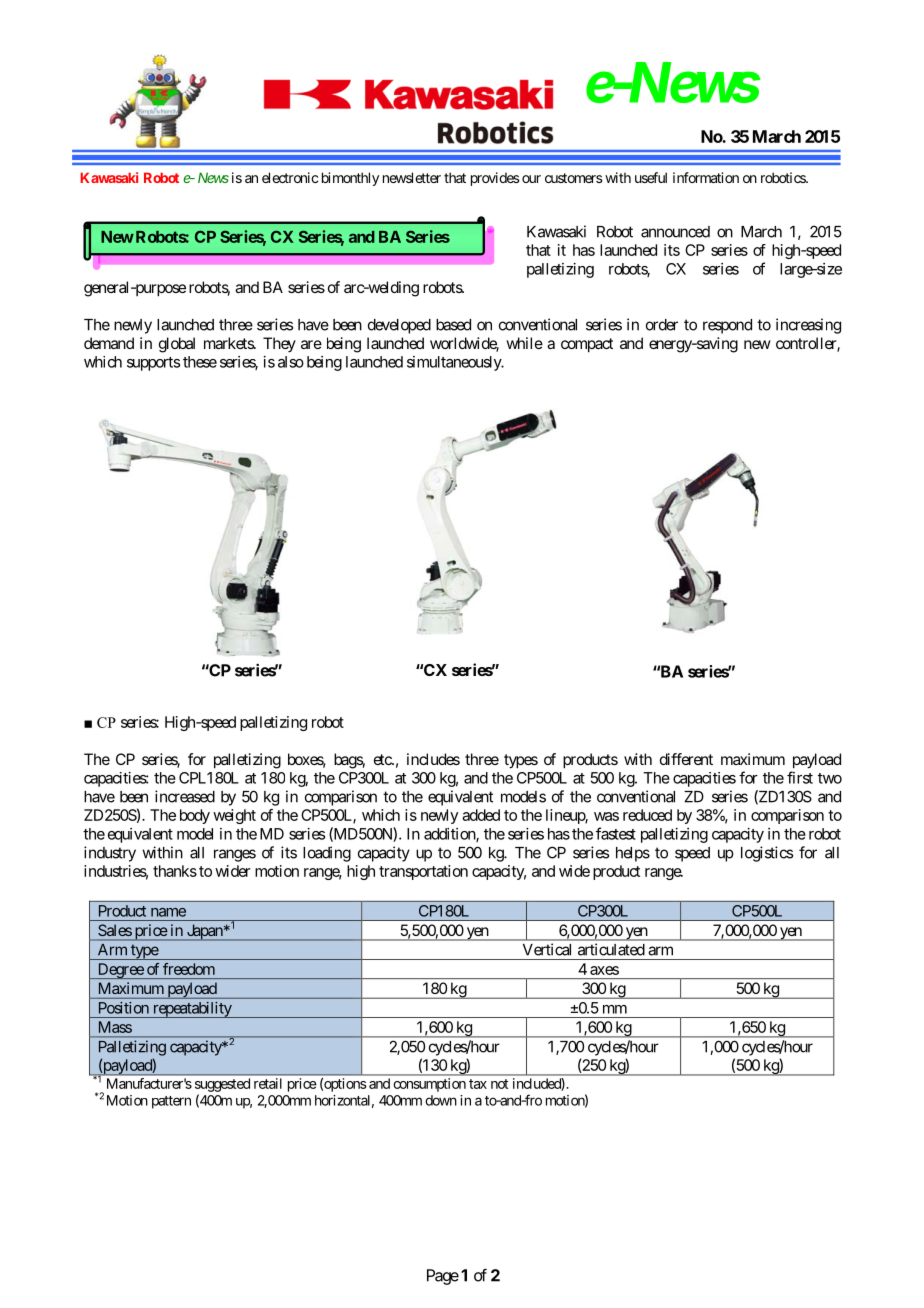 The height and width of the page is (1308, 924). What do you see at coordinates (481, 815) in the page?
I see `added` at bounding box center [481, 815].
